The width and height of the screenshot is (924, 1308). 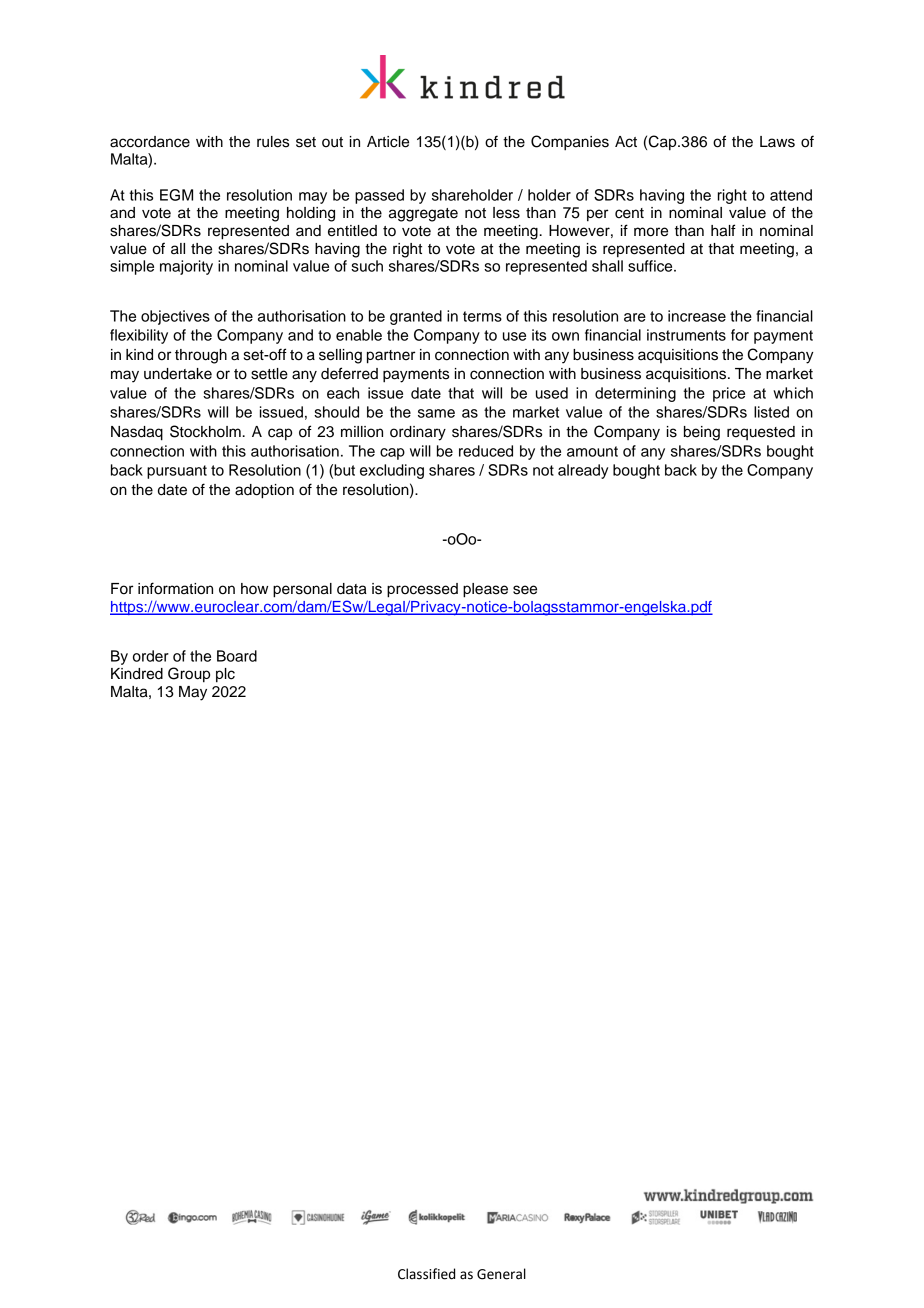 What do you see at coordinates (225, 675) in the screenshot?
I see `plc` at bounding box center [225, 675].
